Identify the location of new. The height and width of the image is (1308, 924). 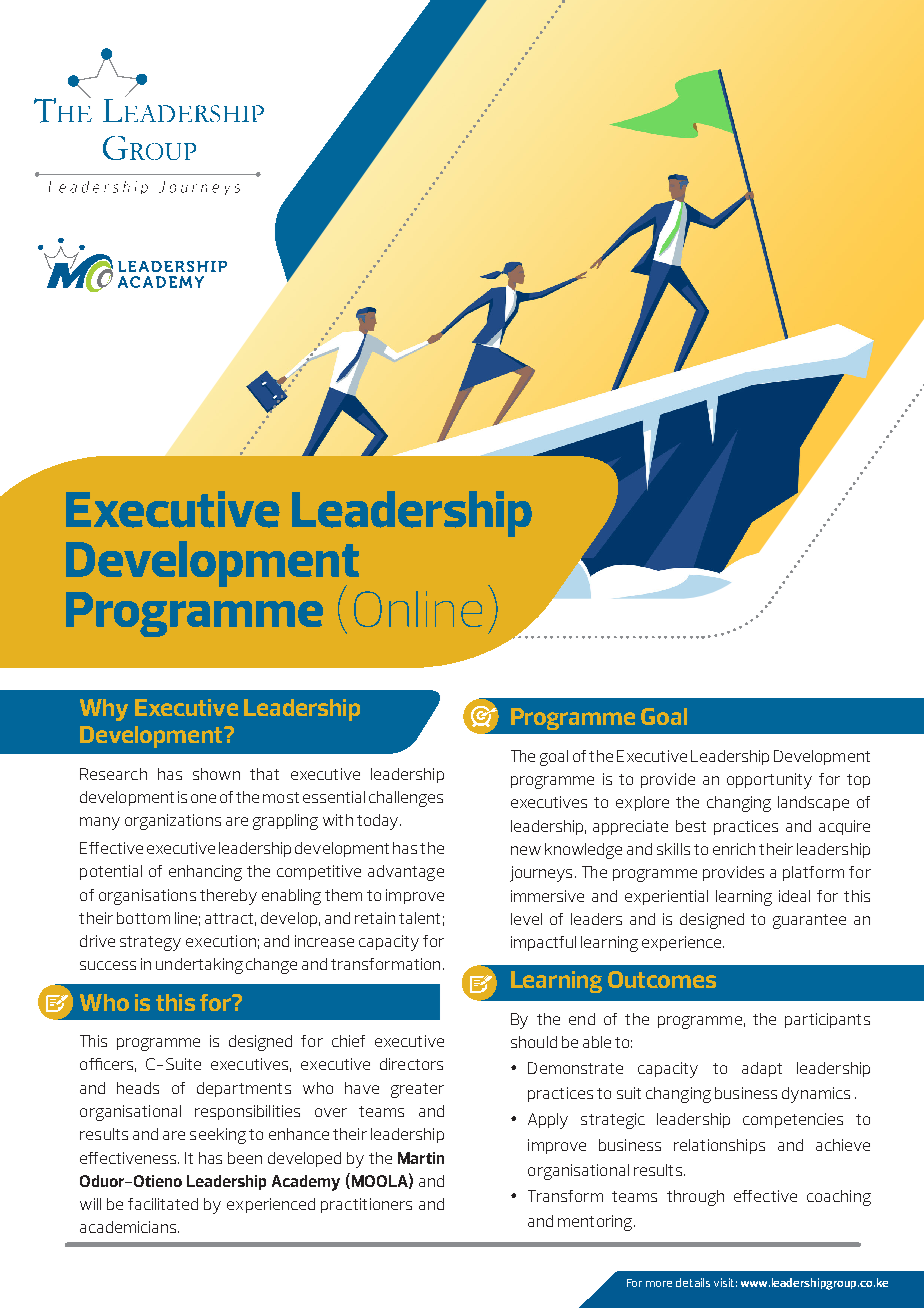
(526, 850).
